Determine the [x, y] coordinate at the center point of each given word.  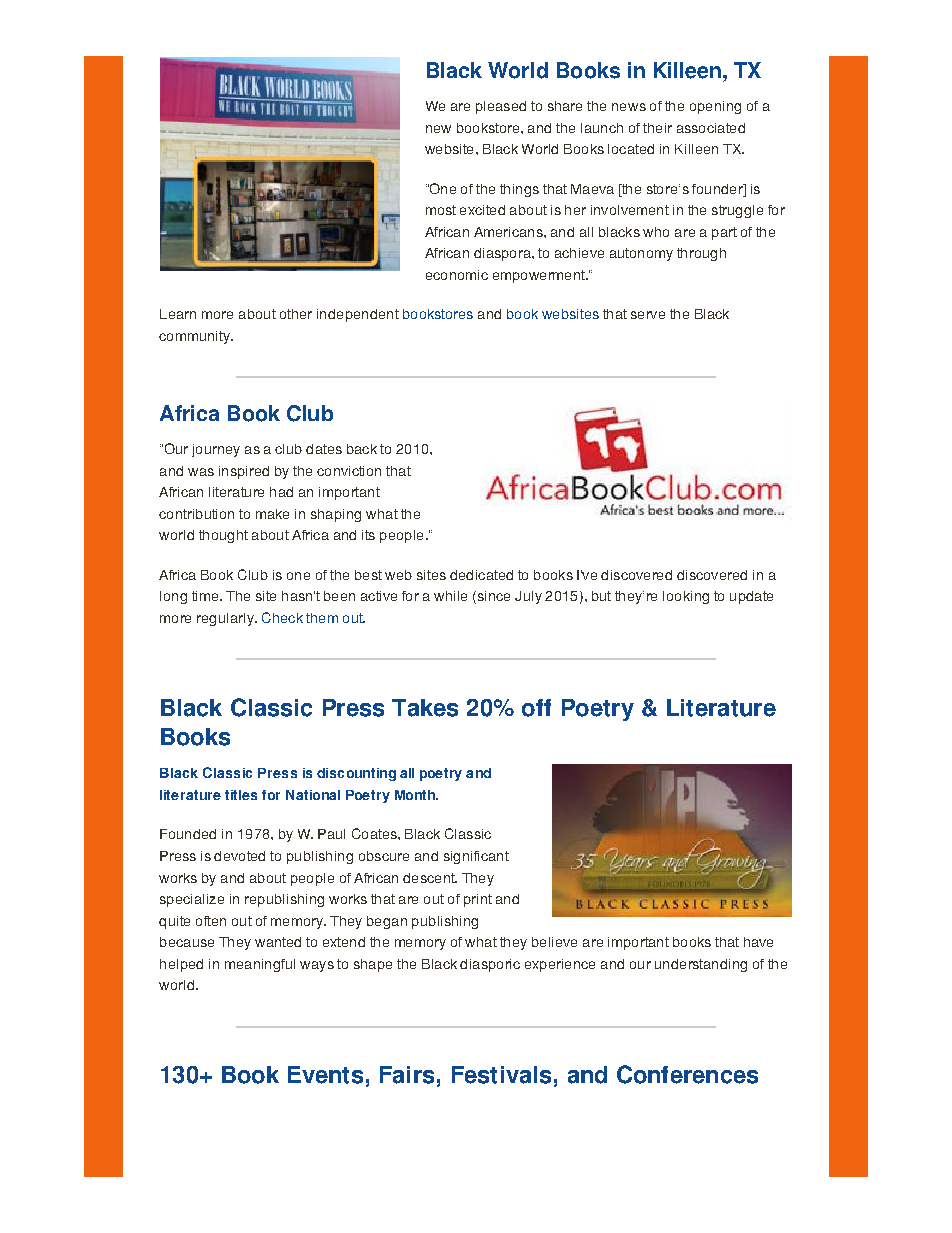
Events [325, 1075]
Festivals [501, 1075]
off [536, 708]
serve [648, 315]
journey [216, 450]
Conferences [687, 1074]
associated [711, 128]
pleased [501, 107]
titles [241, 795]
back [362, 449]
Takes [425, 708]
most [441, 210]
